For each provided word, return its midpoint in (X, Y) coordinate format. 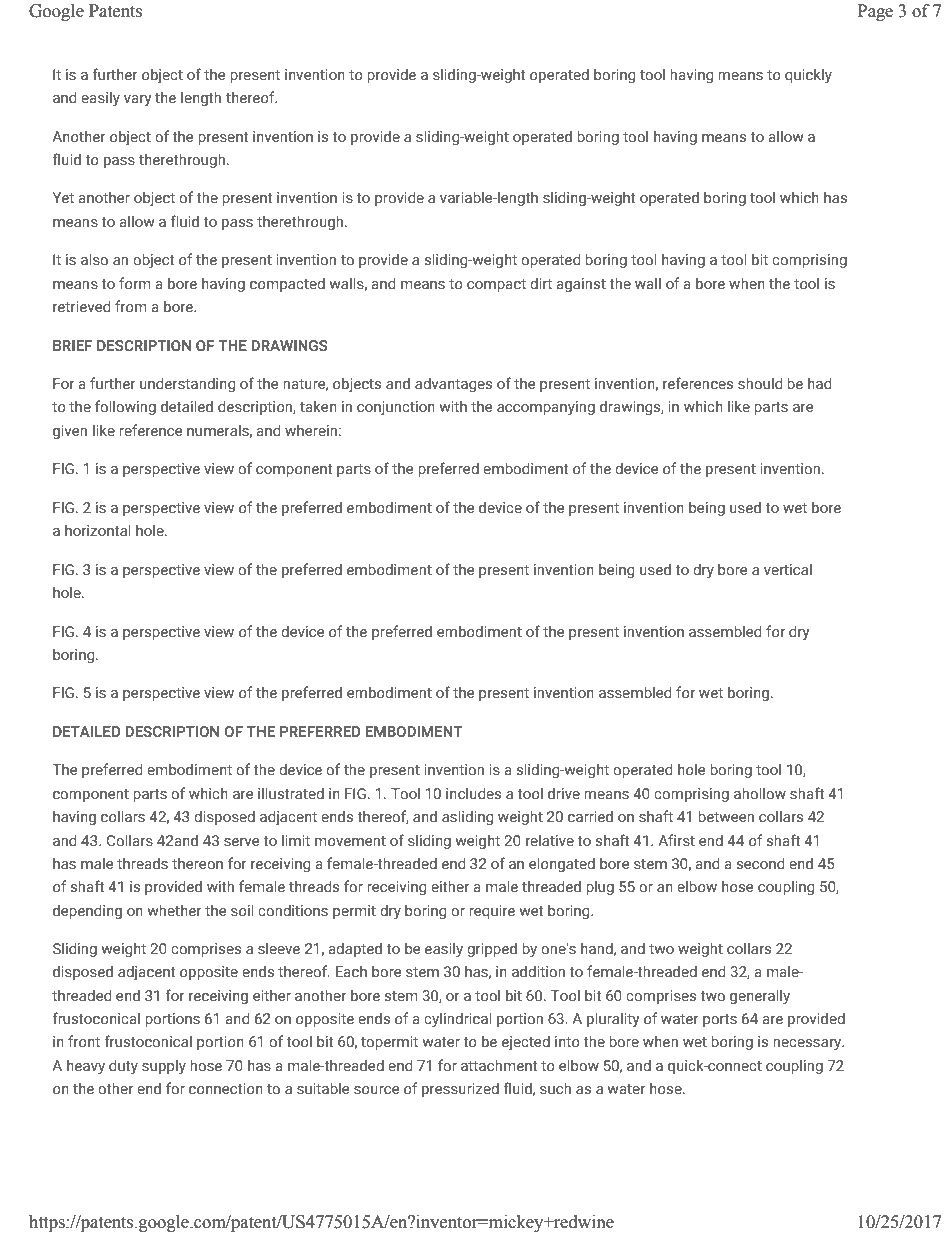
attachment (499, 1065)
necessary (808, 1045)
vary (137, 101)
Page (875, 12)
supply (164, 1067)
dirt (541, 283)
